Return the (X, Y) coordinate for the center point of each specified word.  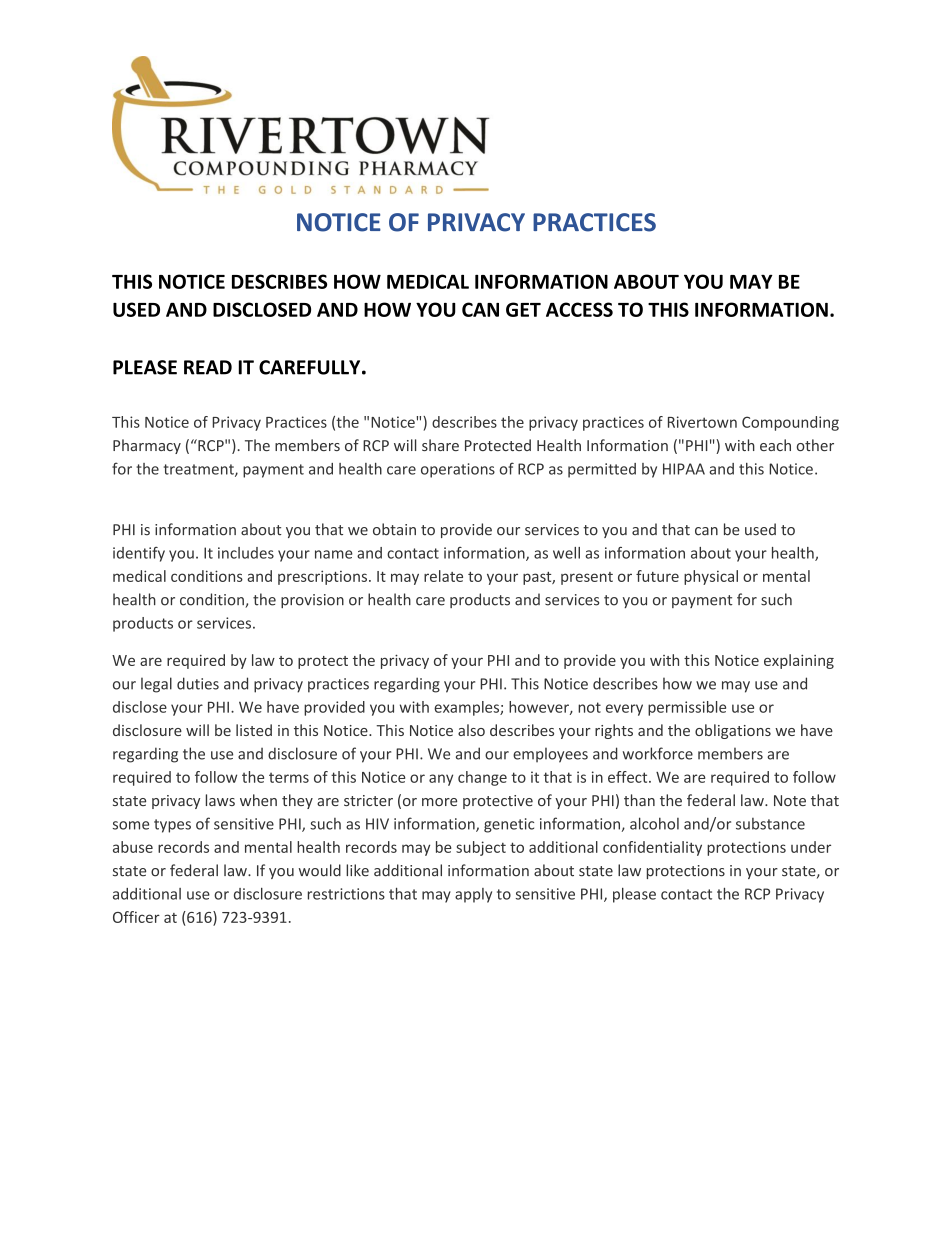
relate (443, 576)
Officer (136, 917)
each (775, 445)
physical (711, 577)
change (482, 778)
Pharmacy (147, 446)
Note (790, 800)
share (440, 445)
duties (198, 683)
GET (523, 309)
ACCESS (579, 309)
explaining (799, 661)
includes (246, 553)
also (471, 730)
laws (220, 800)
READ (208, 367)
